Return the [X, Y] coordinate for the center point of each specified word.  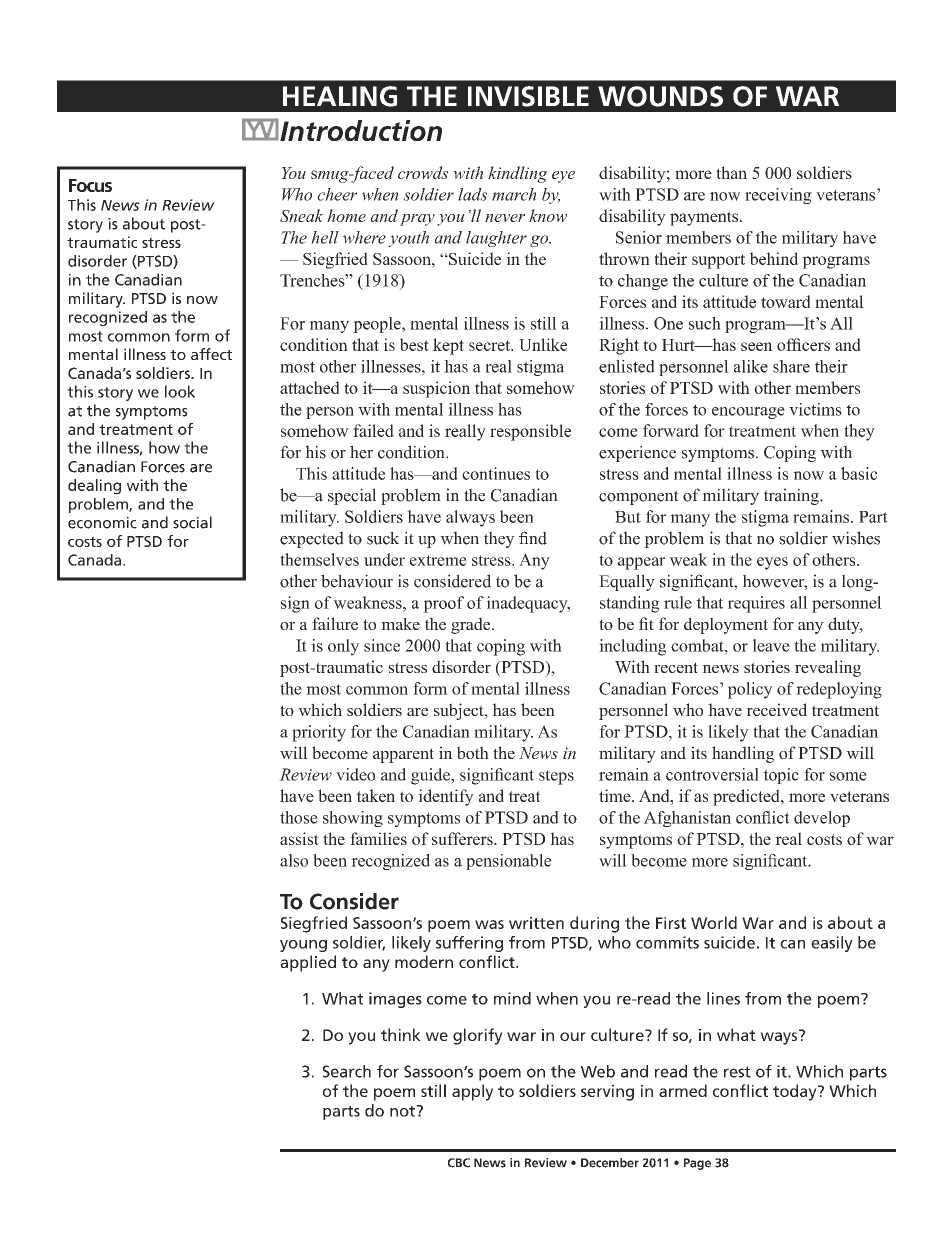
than [731, 172]
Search [347, 1071]
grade [472, 625]
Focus [90, 185]
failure [335, 623]
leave [771, 645]
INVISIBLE [528, 96]
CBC [459, 1163]
